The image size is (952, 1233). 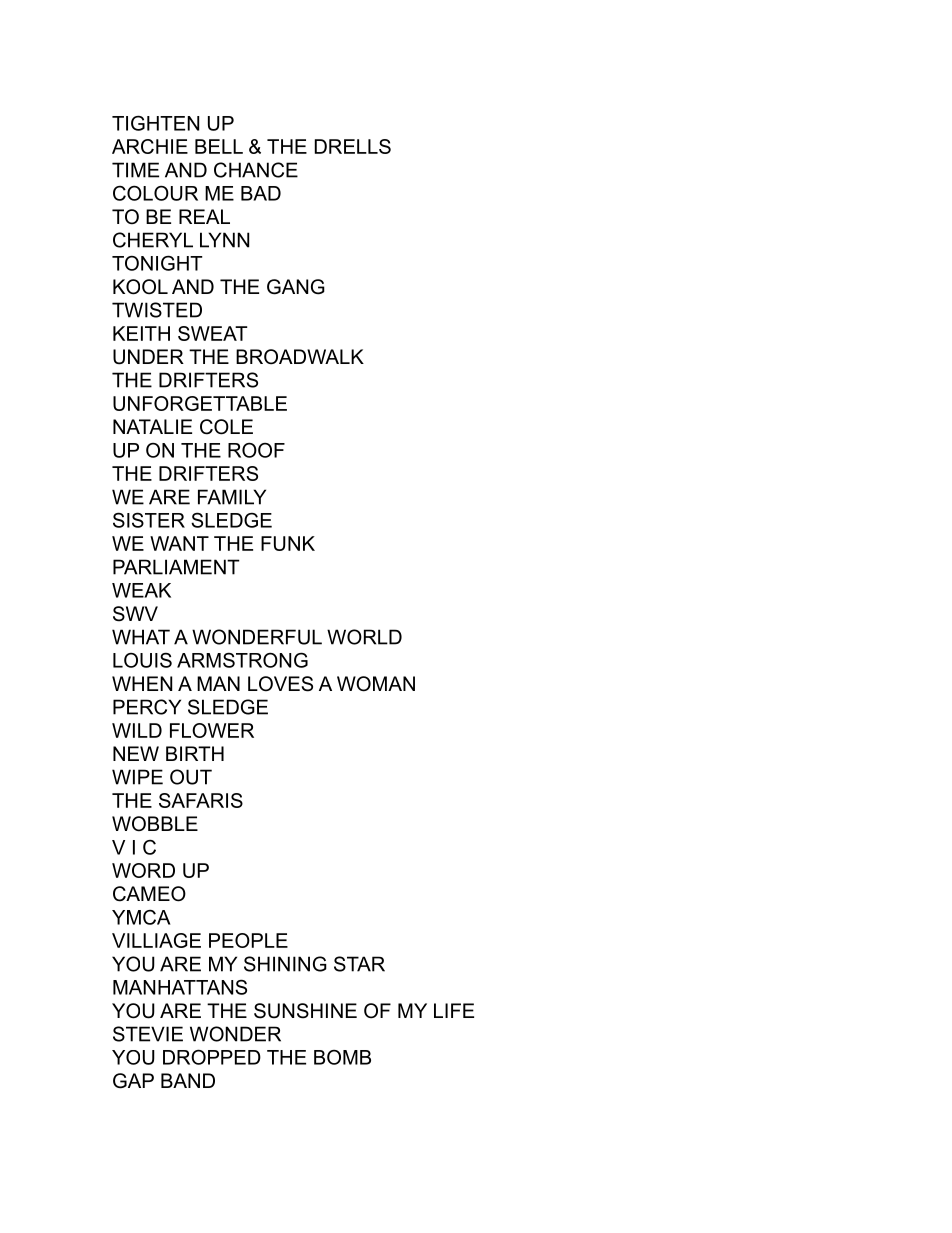 I want to click on BAND, so click(x=188, y=1080).
